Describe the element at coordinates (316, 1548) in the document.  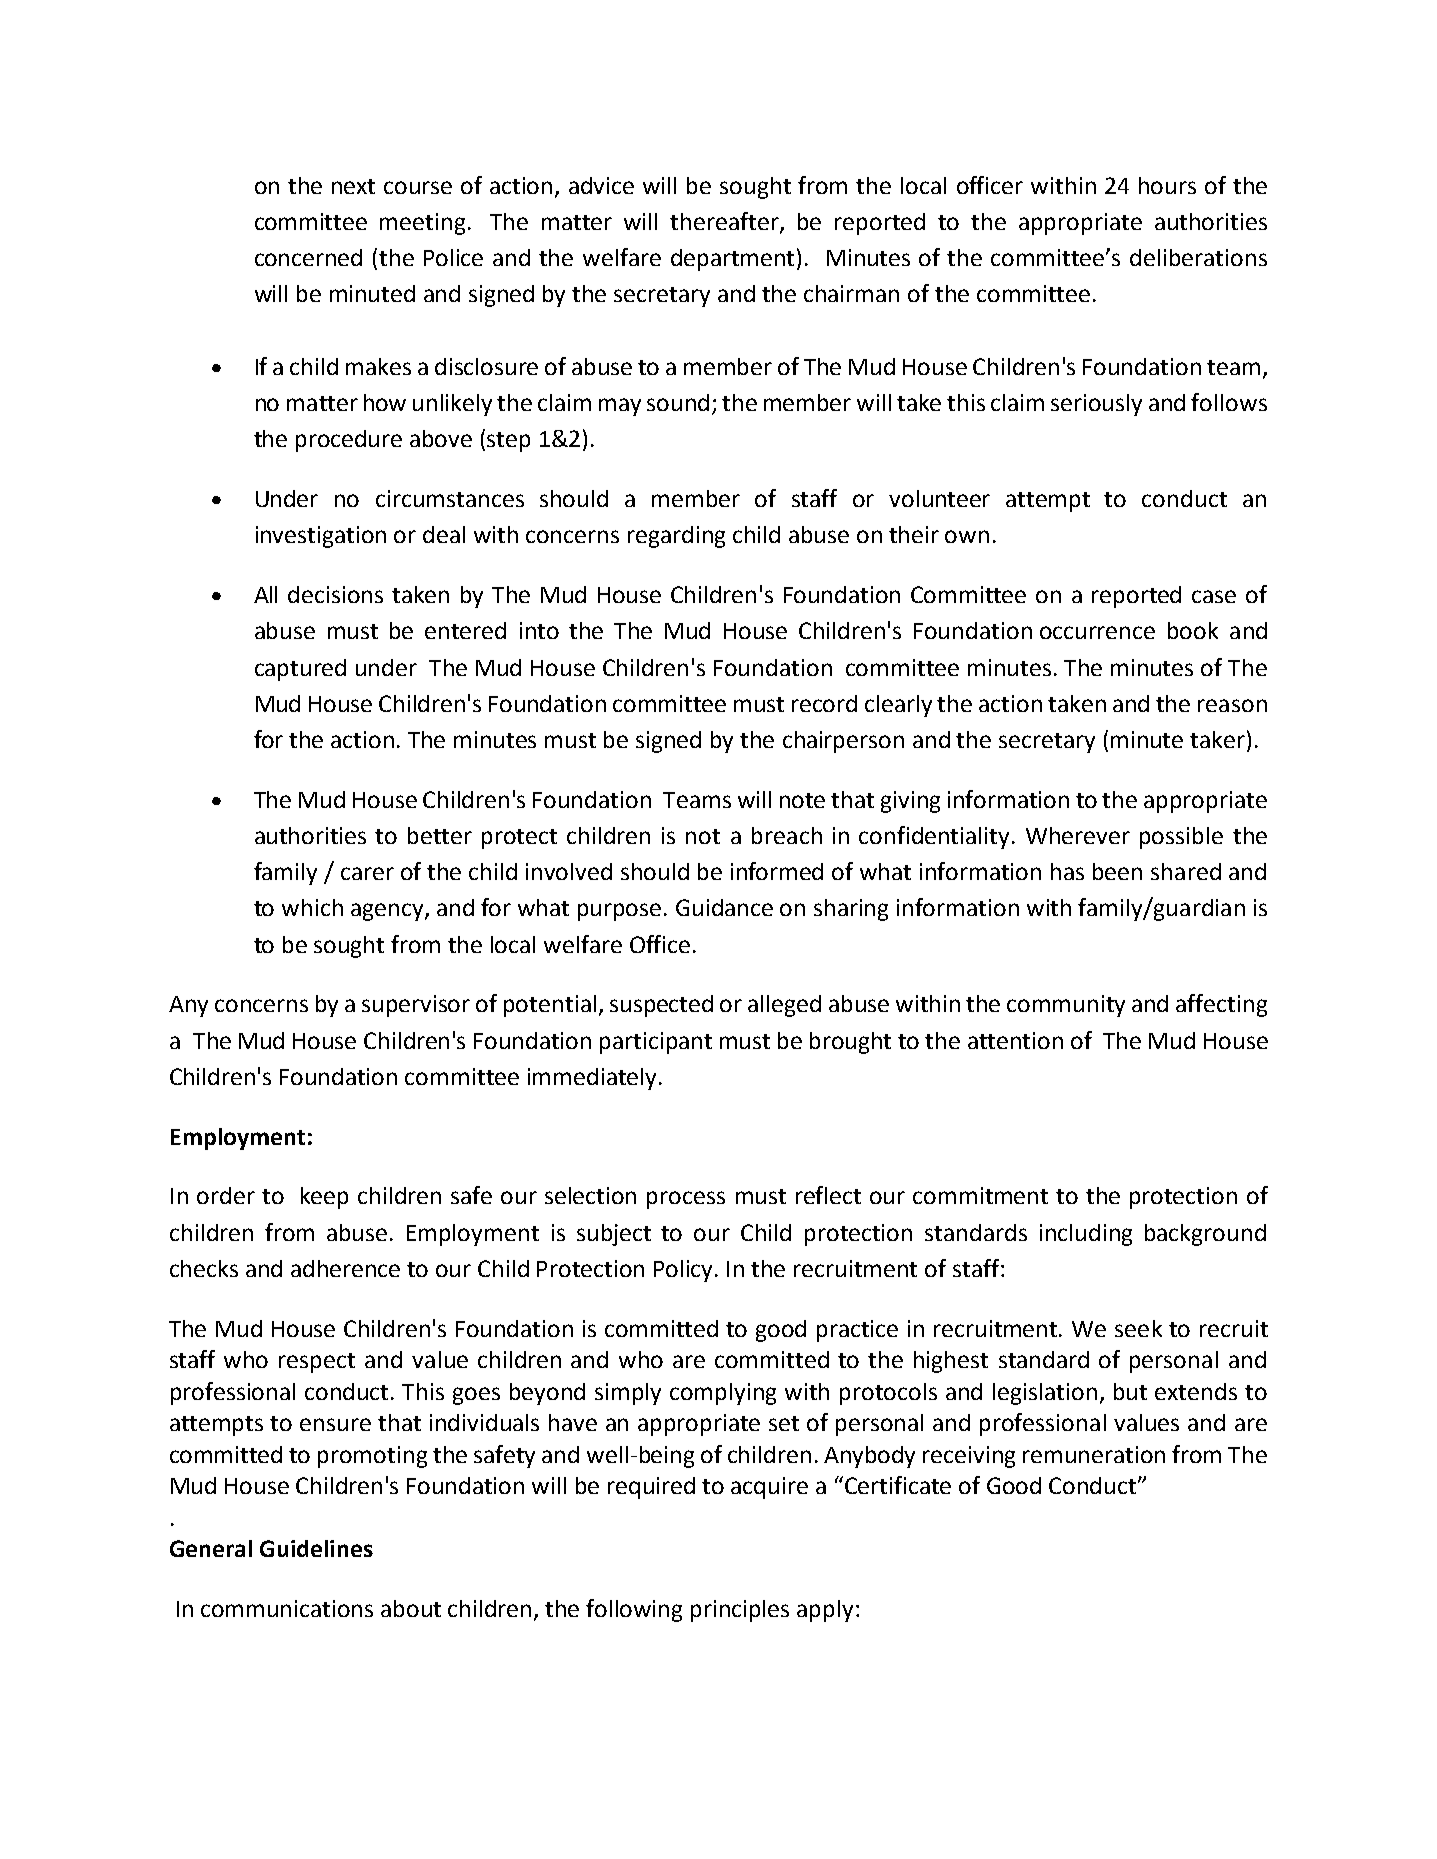
I see `Guidelines` at that location.
